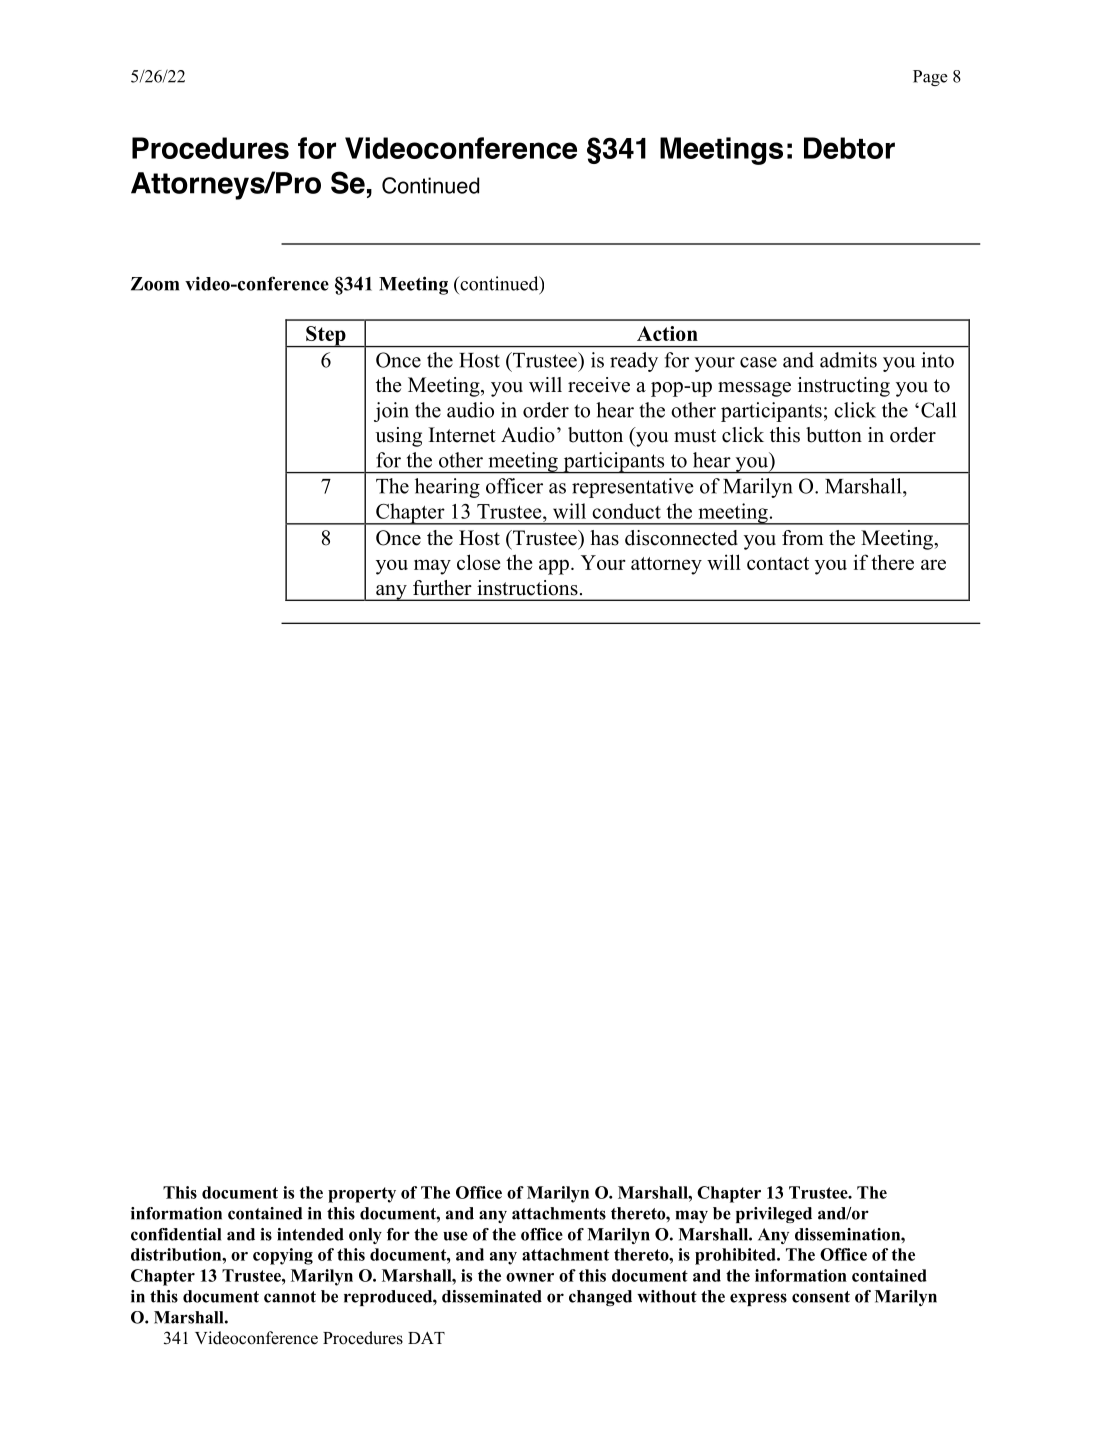  What do you see at coordinates (155, 284) in the page?
I see `Zoom` at bounding box center [155, 284].
